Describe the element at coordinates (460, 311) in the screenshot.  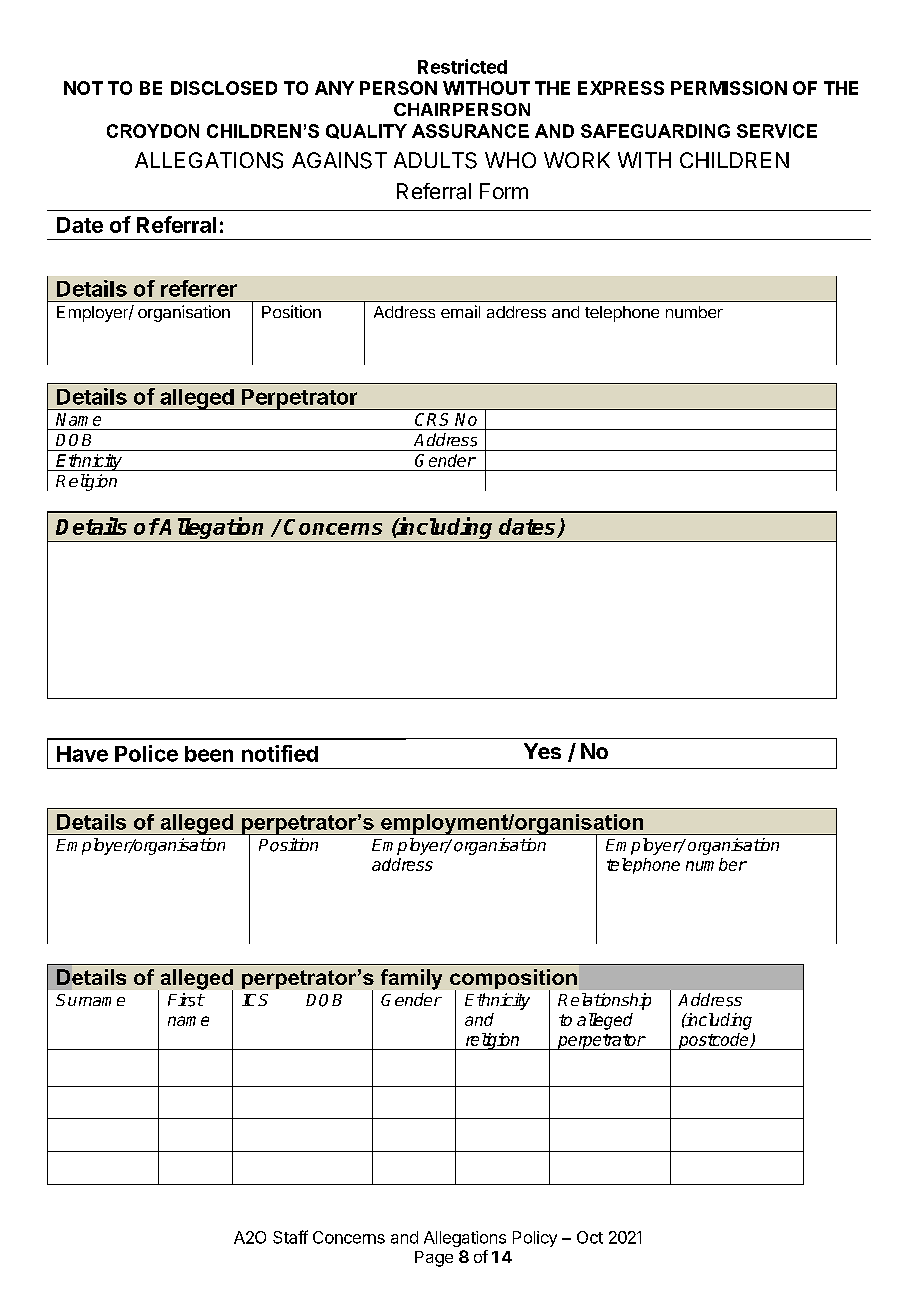
I see `email` at that location.
